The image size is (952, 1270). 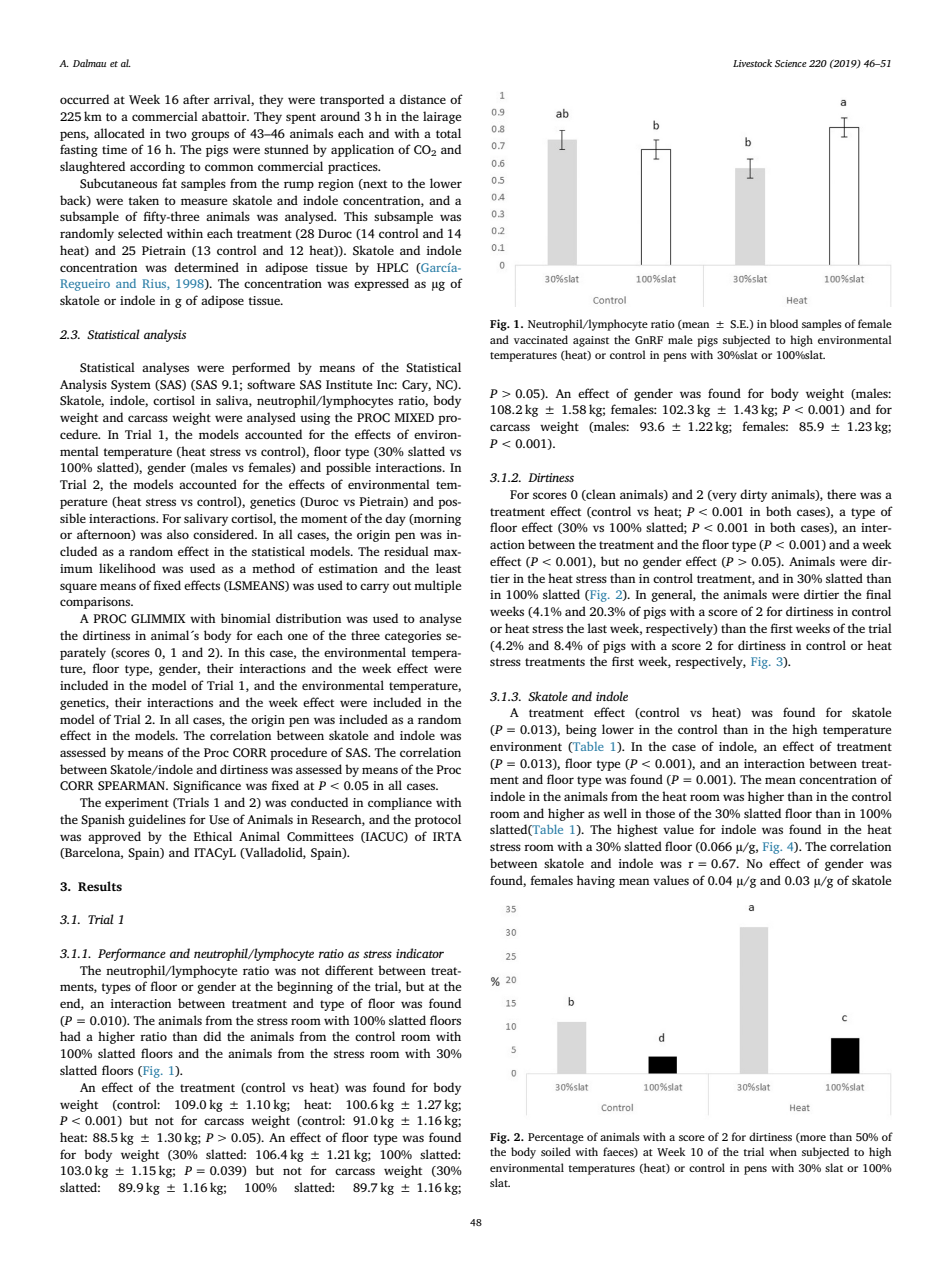 I want to click on categories, so click(x=413, y=637).
